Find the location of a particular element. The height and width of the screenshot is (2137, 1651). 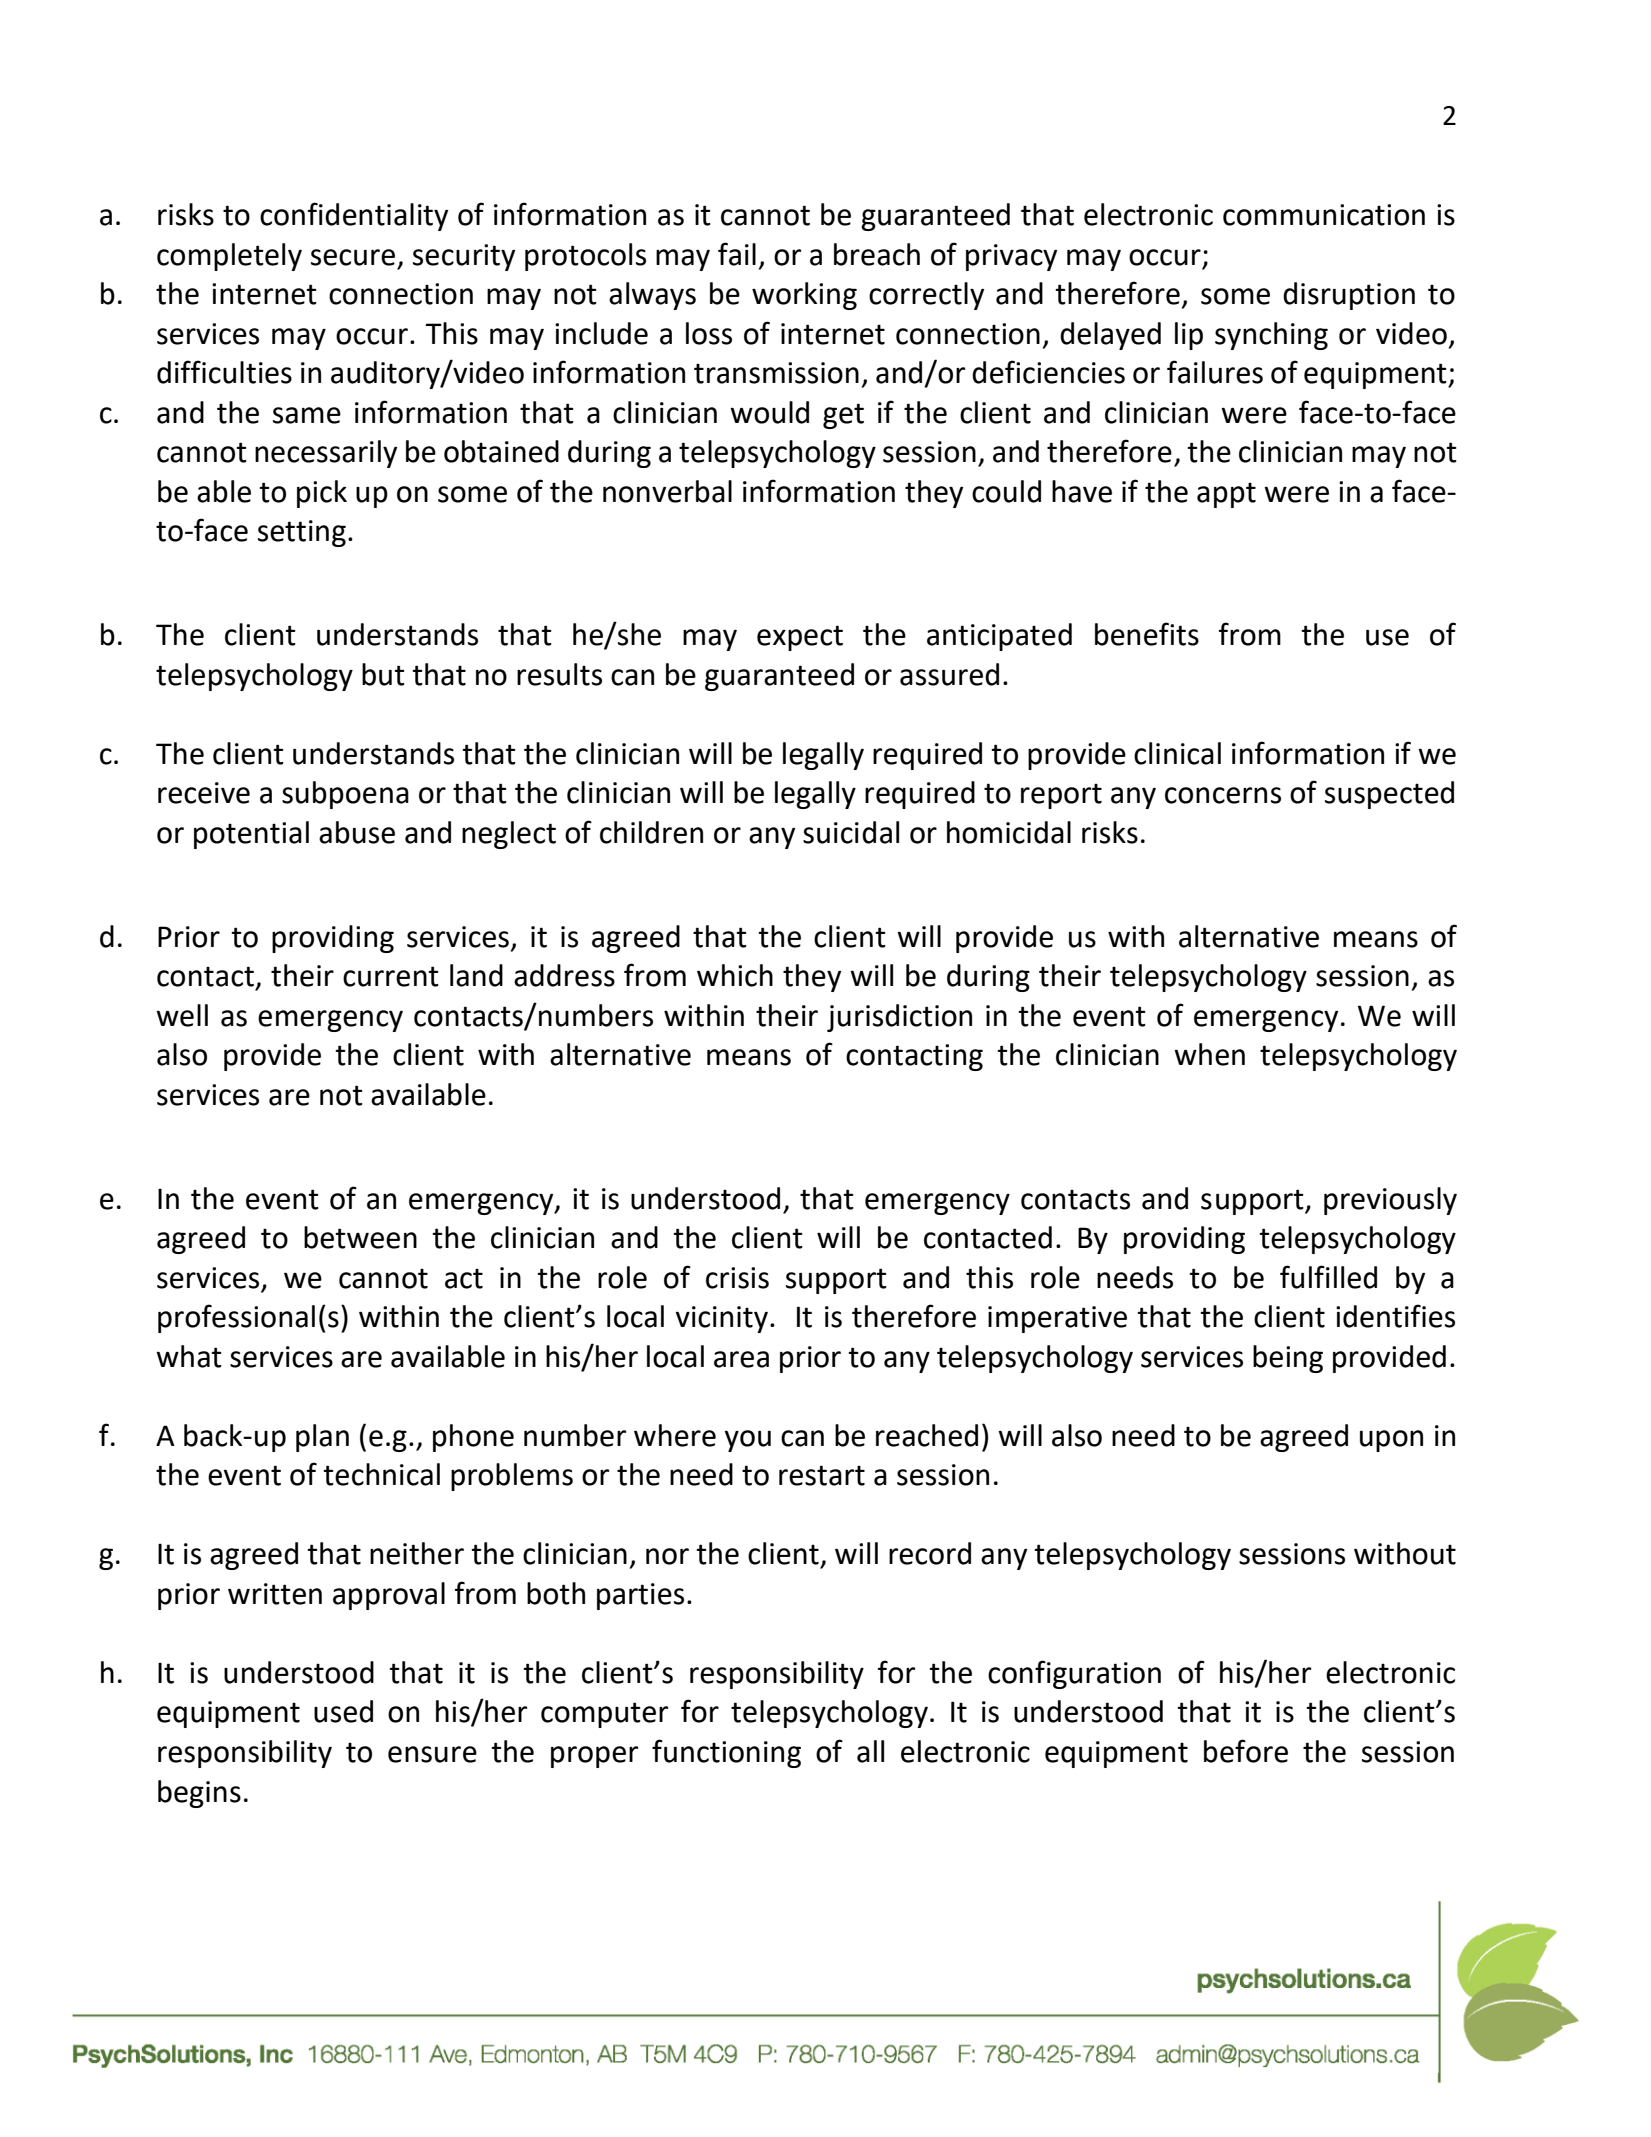

working is located at coordinates (804, 296).
